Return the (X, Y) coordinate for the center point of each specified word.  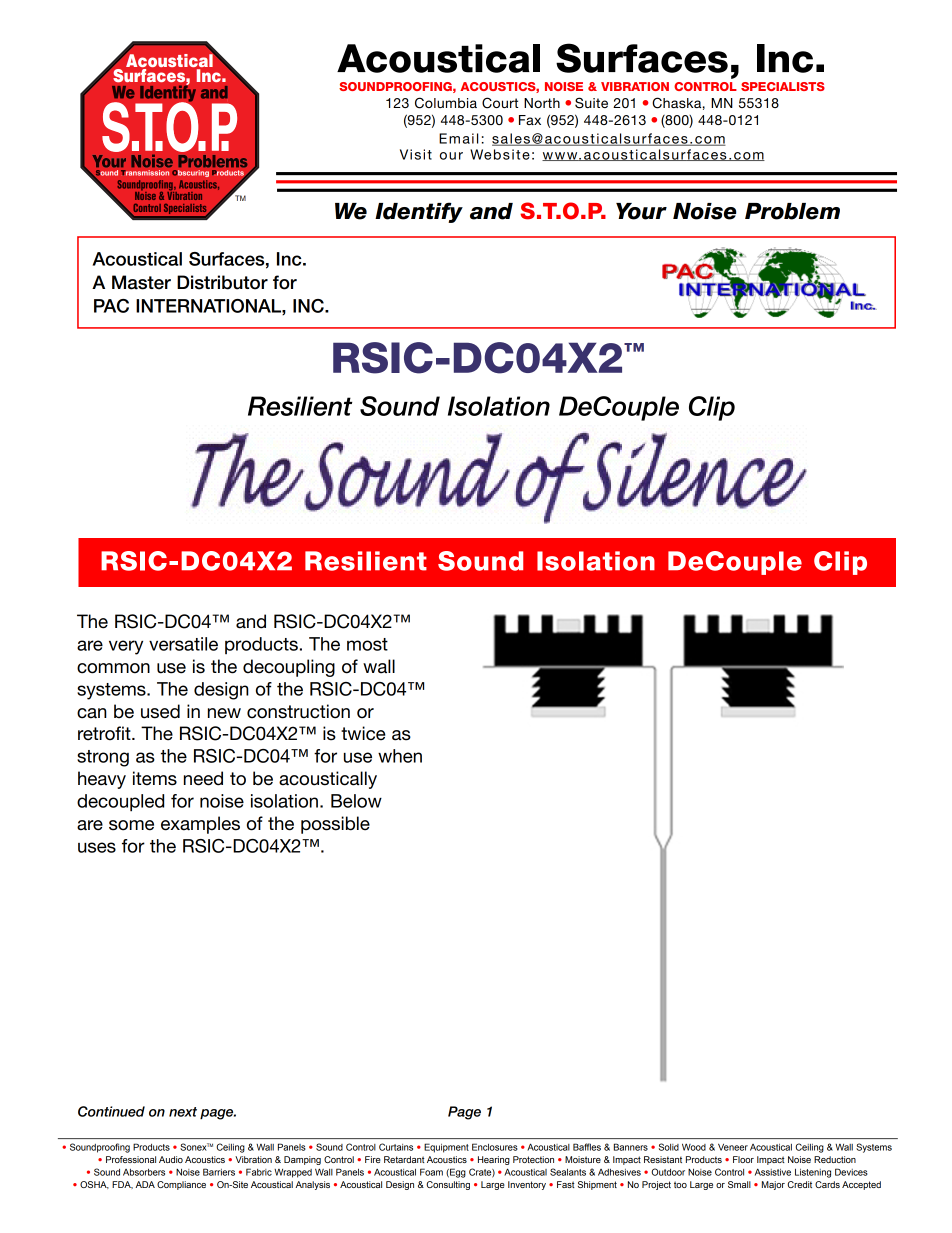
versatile (183, 644)
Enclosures (495, 1147)
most (367, 644)
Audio (171, 1159)
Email (458, 138)
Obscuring (190, 173)
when (400, 756)
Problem (792, 211)
